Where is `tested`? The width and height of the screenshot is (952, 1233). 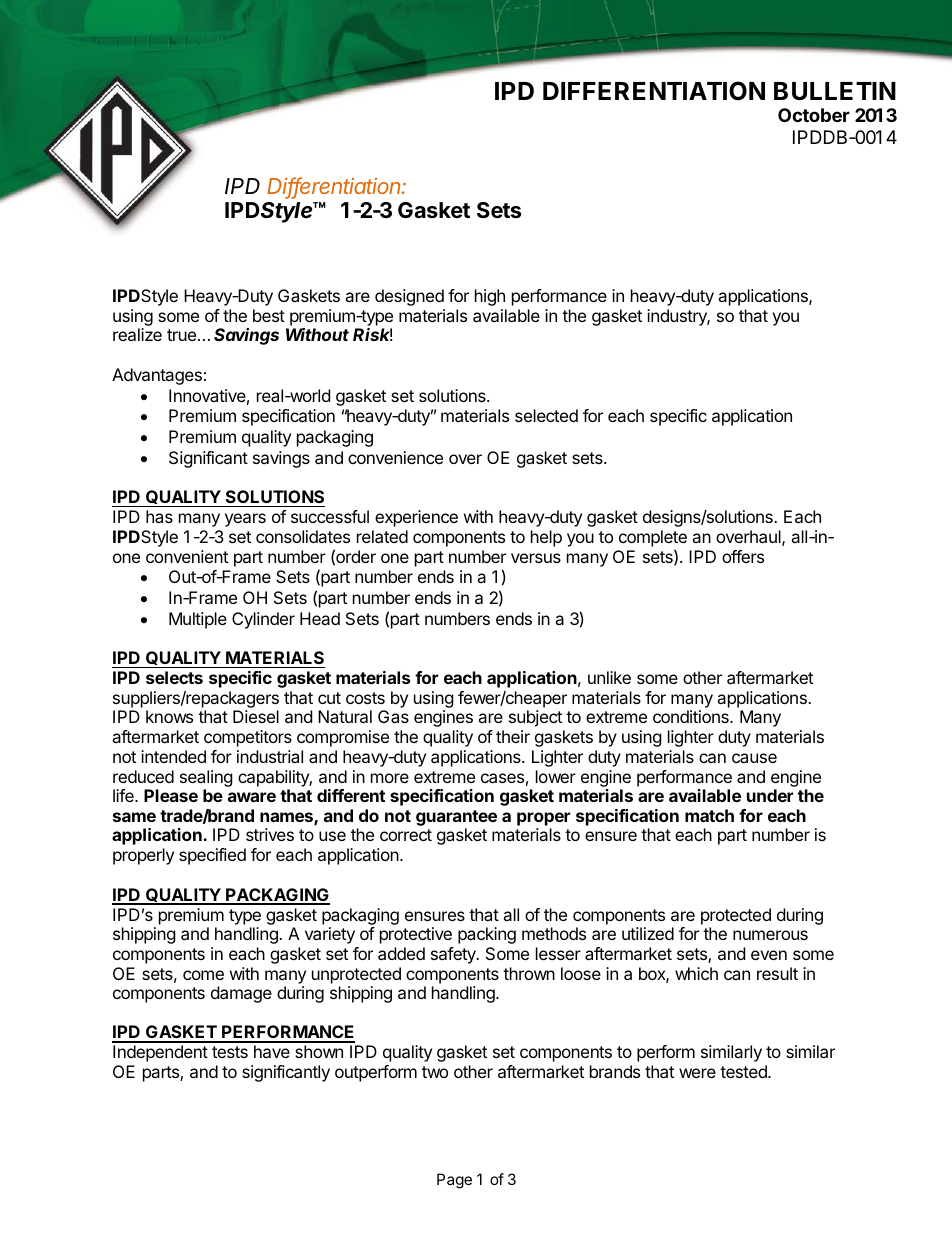
tested is located at coordinates (744, 1071).
